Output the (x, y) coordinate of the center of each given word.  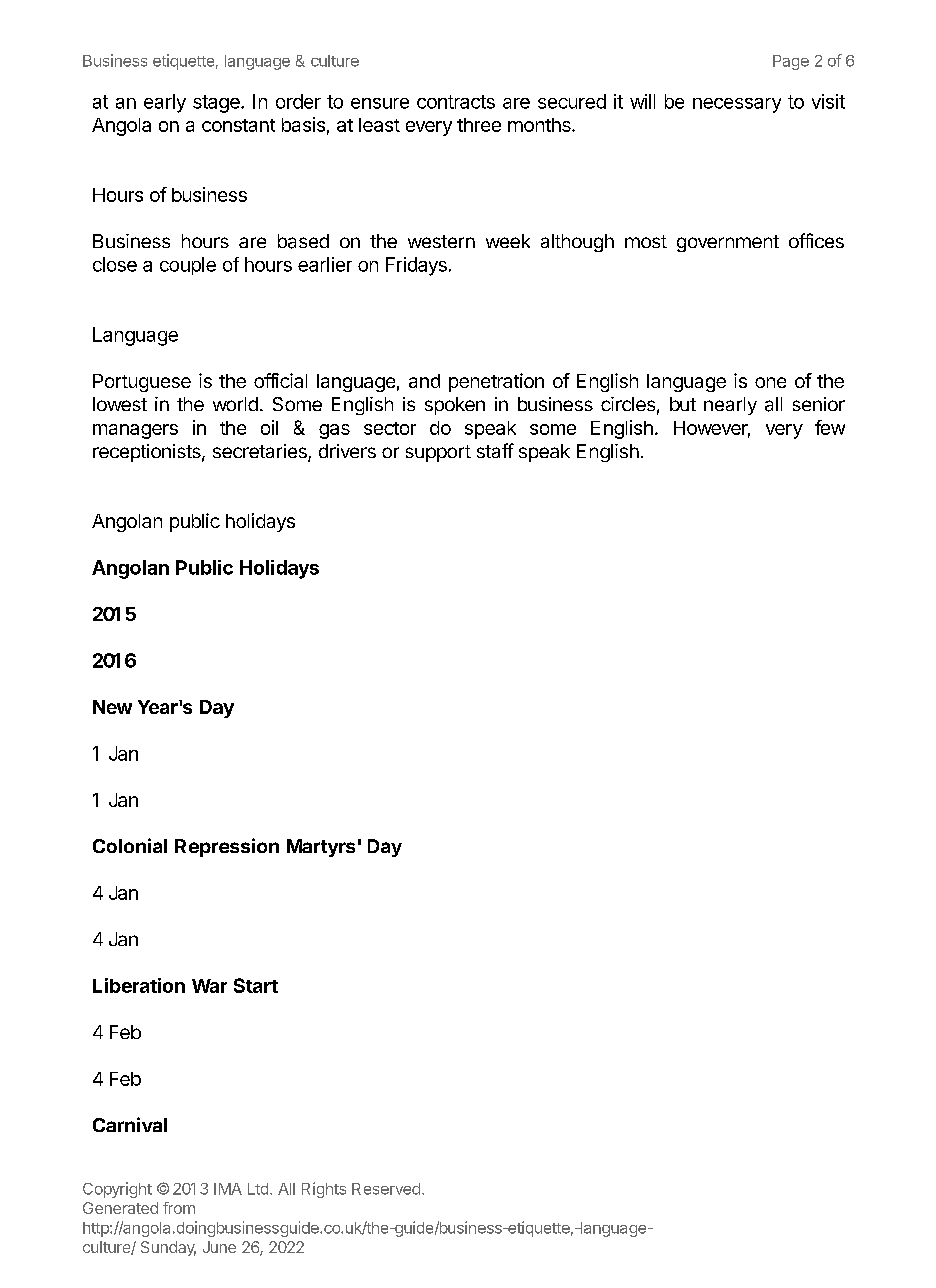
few (830, 427)
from (179, 1208)
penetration (496, 382)
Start (256, 985)
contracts (456, 102)
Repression (227, 847)
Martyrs (321, 848)
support (438, 453)
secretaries (261, 452)
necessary (737, 105)
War (209, 986)
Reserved (386, 1189)
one (770, 382)
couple (188, 266)
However (712, 429)
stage (217, 104)
